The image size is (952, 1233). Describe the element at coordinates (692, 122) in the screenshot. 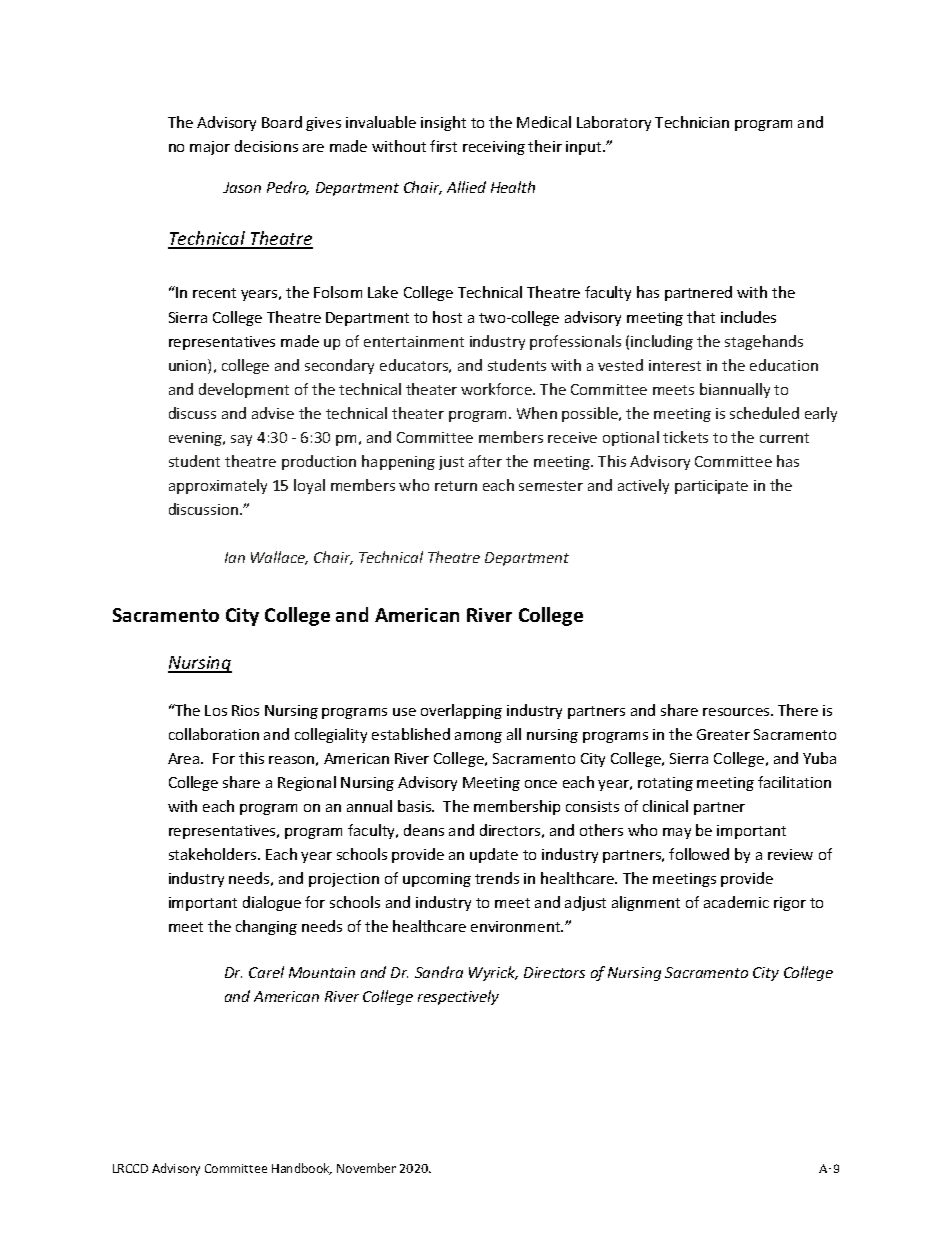

I see `Technician` at that location.
